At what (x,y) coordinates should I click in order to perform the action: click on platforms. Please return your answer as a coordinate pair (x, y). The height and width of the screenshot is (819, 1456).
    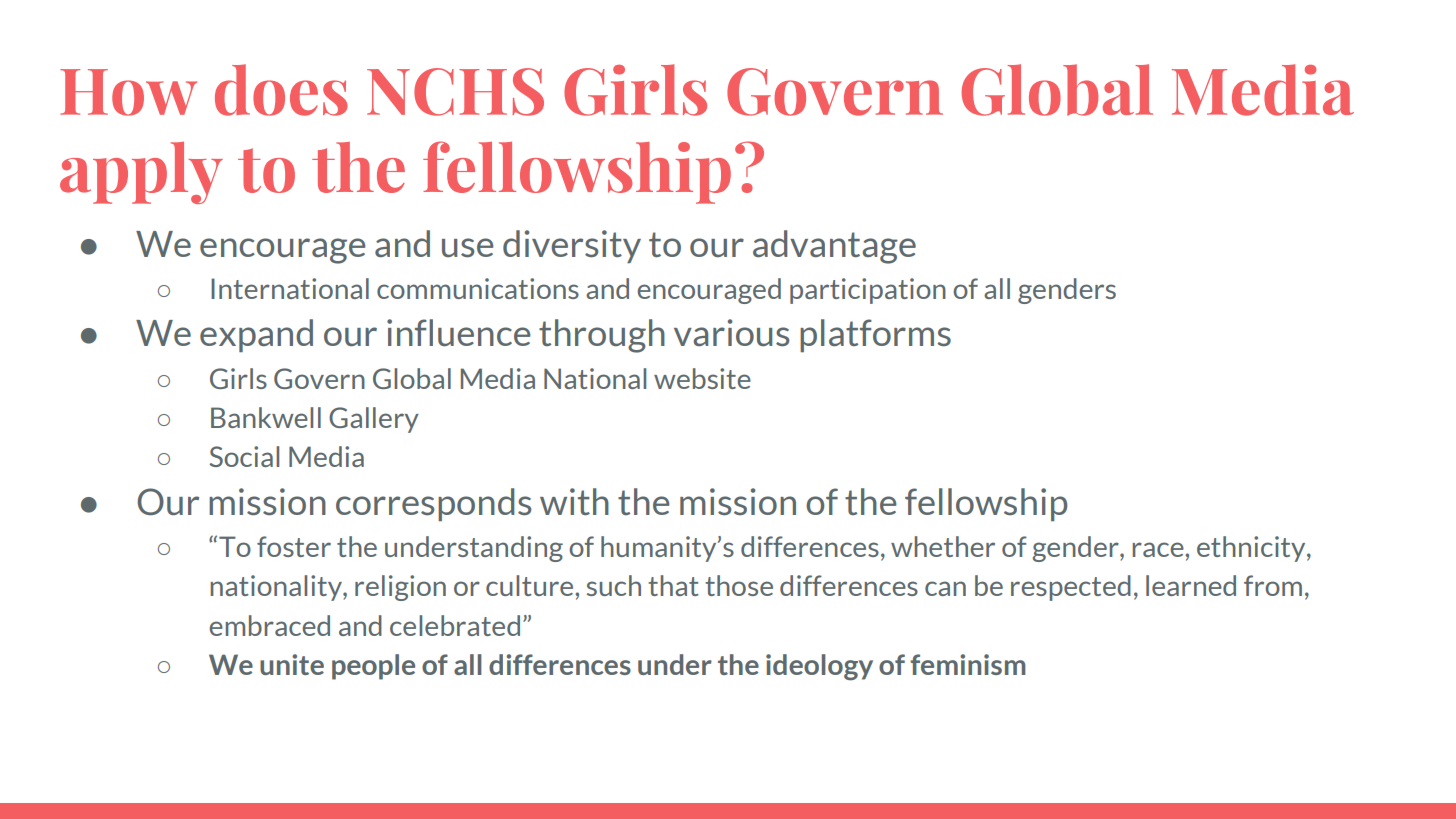
    Looking at the image, I should click on (875, 335).
